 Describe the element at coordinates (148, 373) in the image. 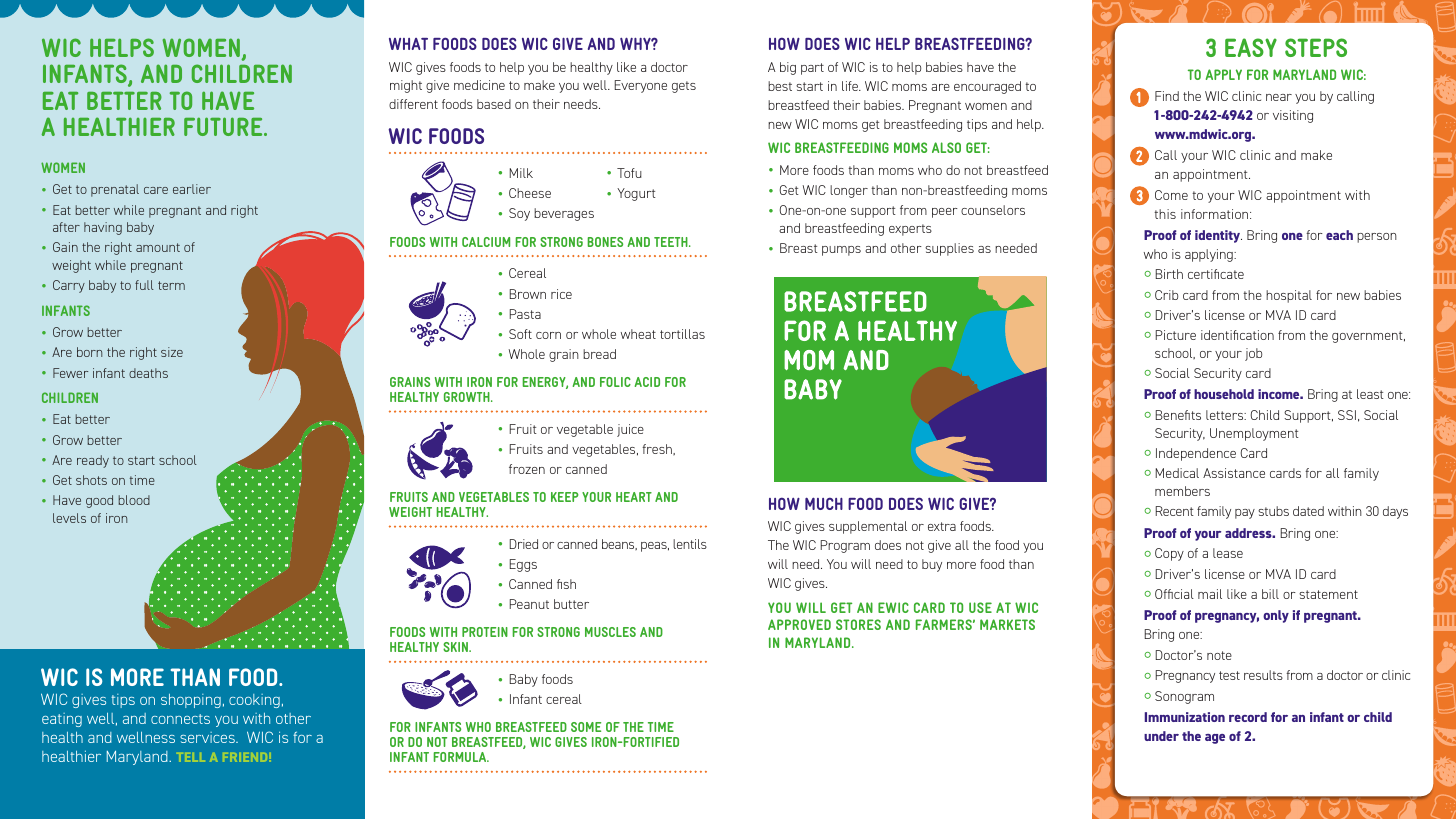

I see `deaths` at that location.
